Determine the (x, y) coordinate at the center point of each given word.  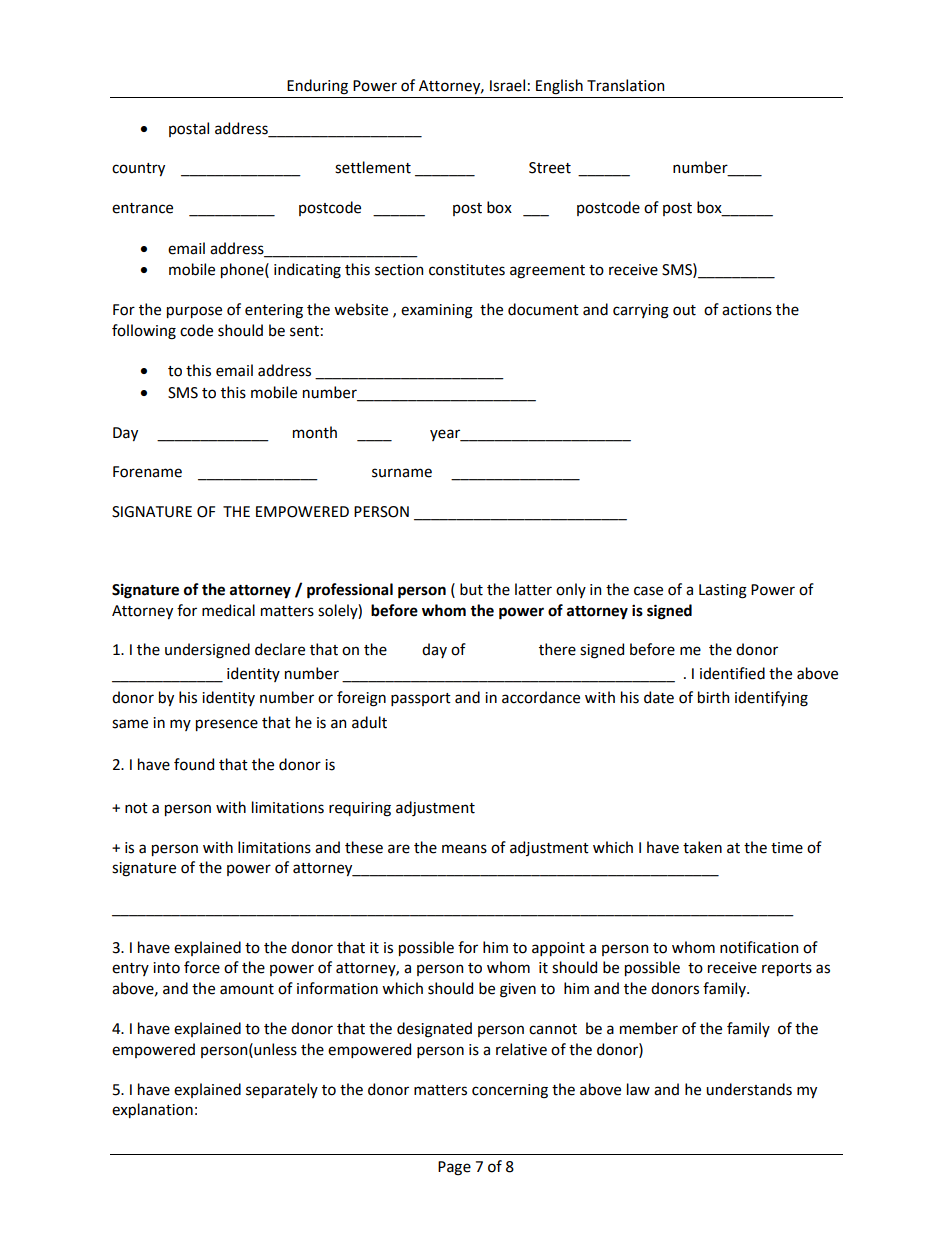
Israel (507, 85)
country (138, 169)
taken (702, 847)
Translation (625, 85)
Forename (147, 472)
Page (454, 1168)
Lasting (723, 591)
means (464, 849)
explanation (152, 1110)
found (194, 764)
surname (402, 473)
